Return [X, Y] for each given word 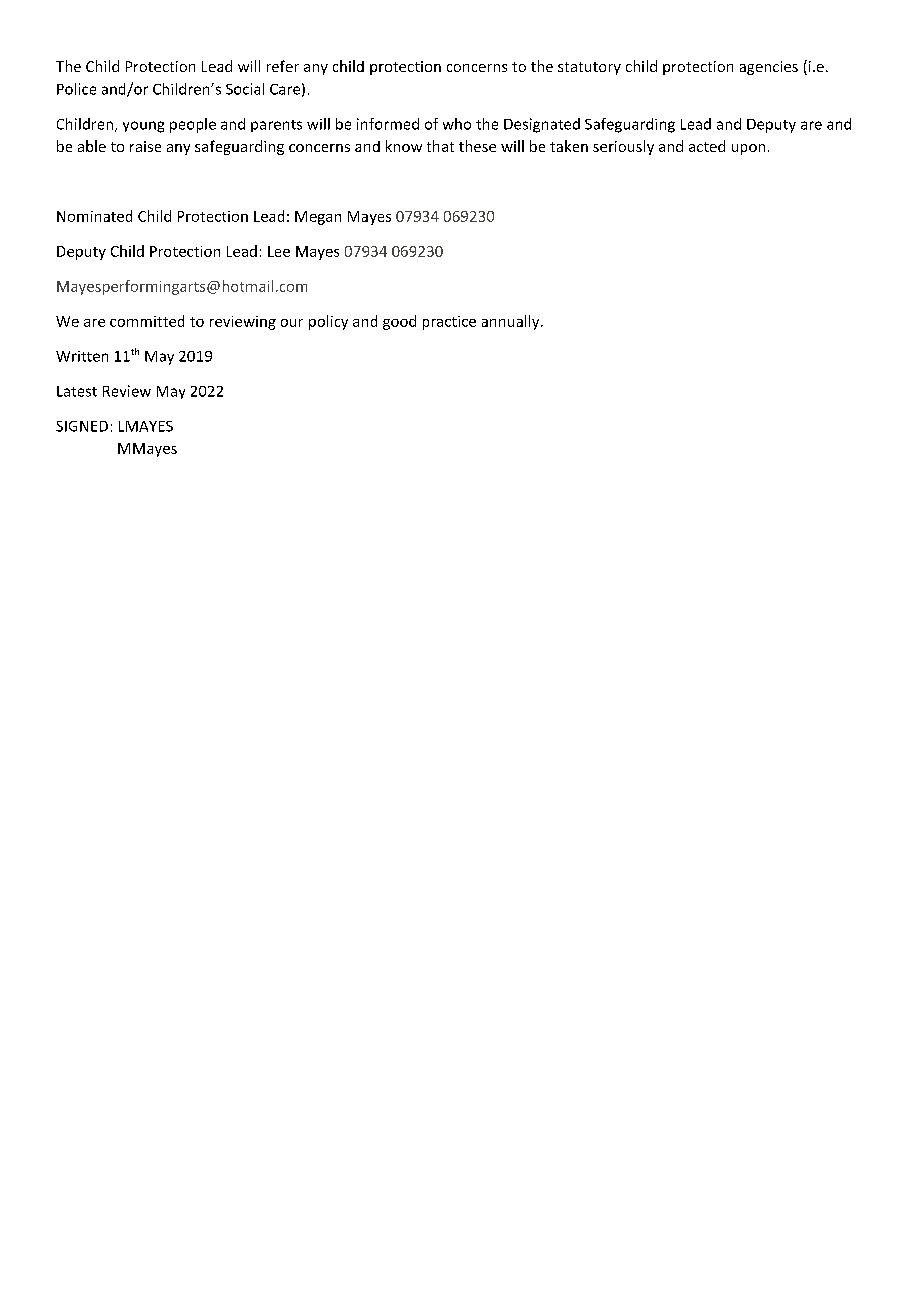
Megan [318, 218]
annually [512, 322]
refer [283, 66]
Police [76, 89]
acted [707, 146]
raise [145, 146]
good [399, 322]
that [440, 146]
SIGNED [82, 426]
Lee [279, 251]
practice [449, 323]
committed [147, 321]
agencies [769, 68]
